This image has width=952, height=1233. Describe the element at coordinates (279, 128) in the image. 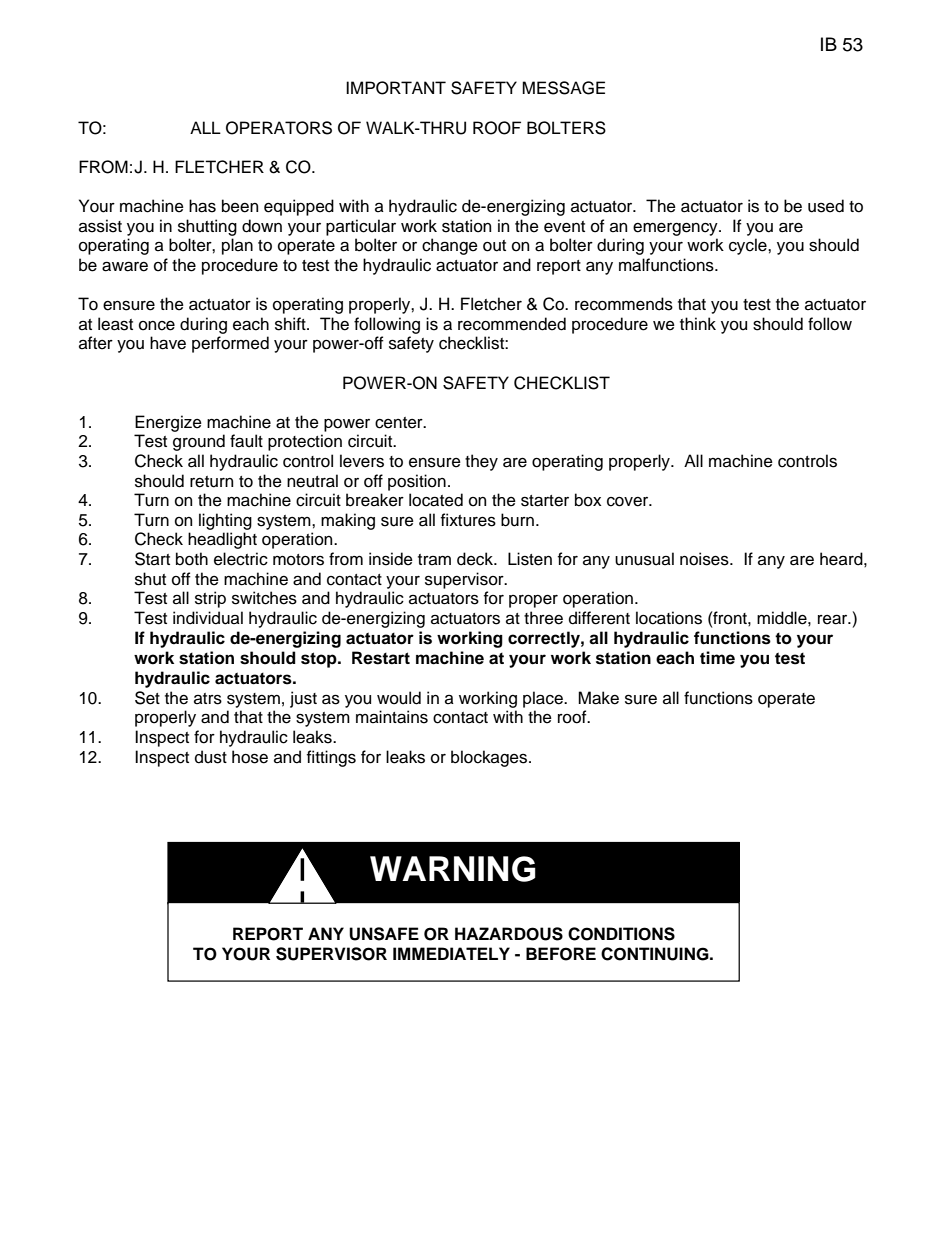

I see `OPERATORS` at that location.
